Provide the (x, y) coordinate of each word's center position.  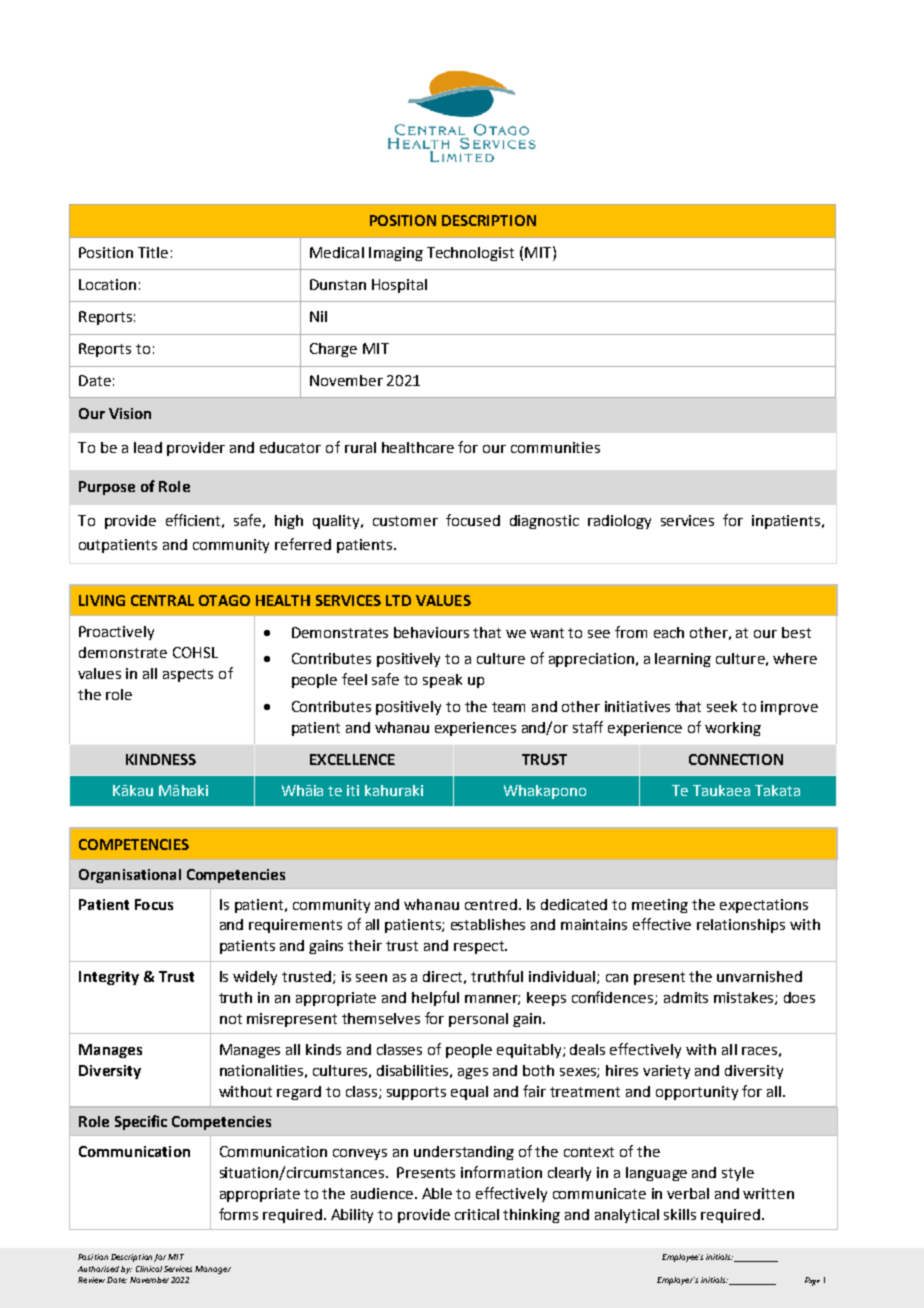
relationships (741, 926)
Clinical (149, 1269)
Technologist (470, 254)
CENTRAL (162, 600)
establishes (488, 924)
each (669, 632)
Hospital (399, 286)
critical (477, 1214)
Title (153, 252)
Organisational (130, 876)
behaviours (431, 632)
